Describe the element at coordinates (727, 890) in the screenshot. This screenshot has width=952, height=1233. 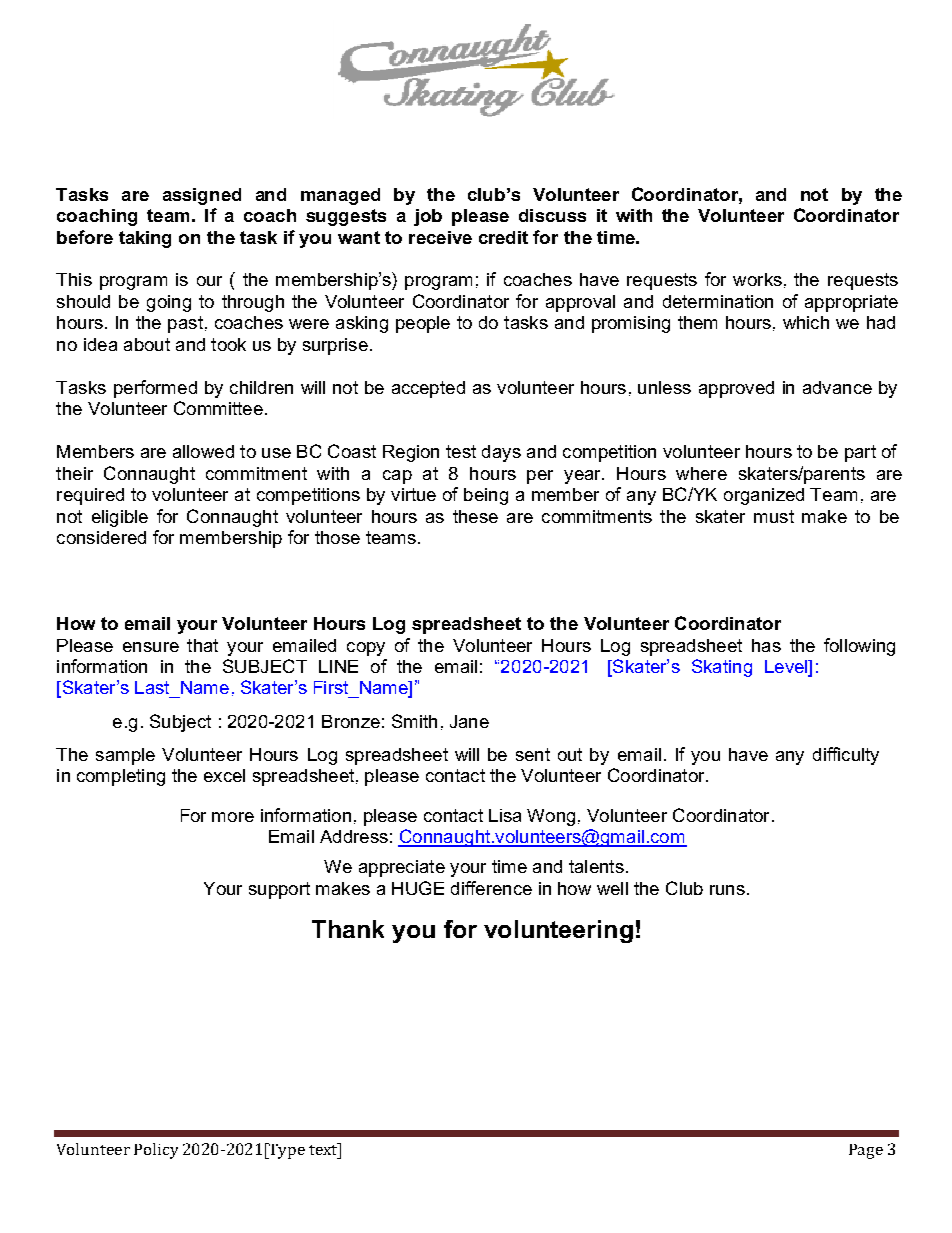
I see `runs` at that location.
